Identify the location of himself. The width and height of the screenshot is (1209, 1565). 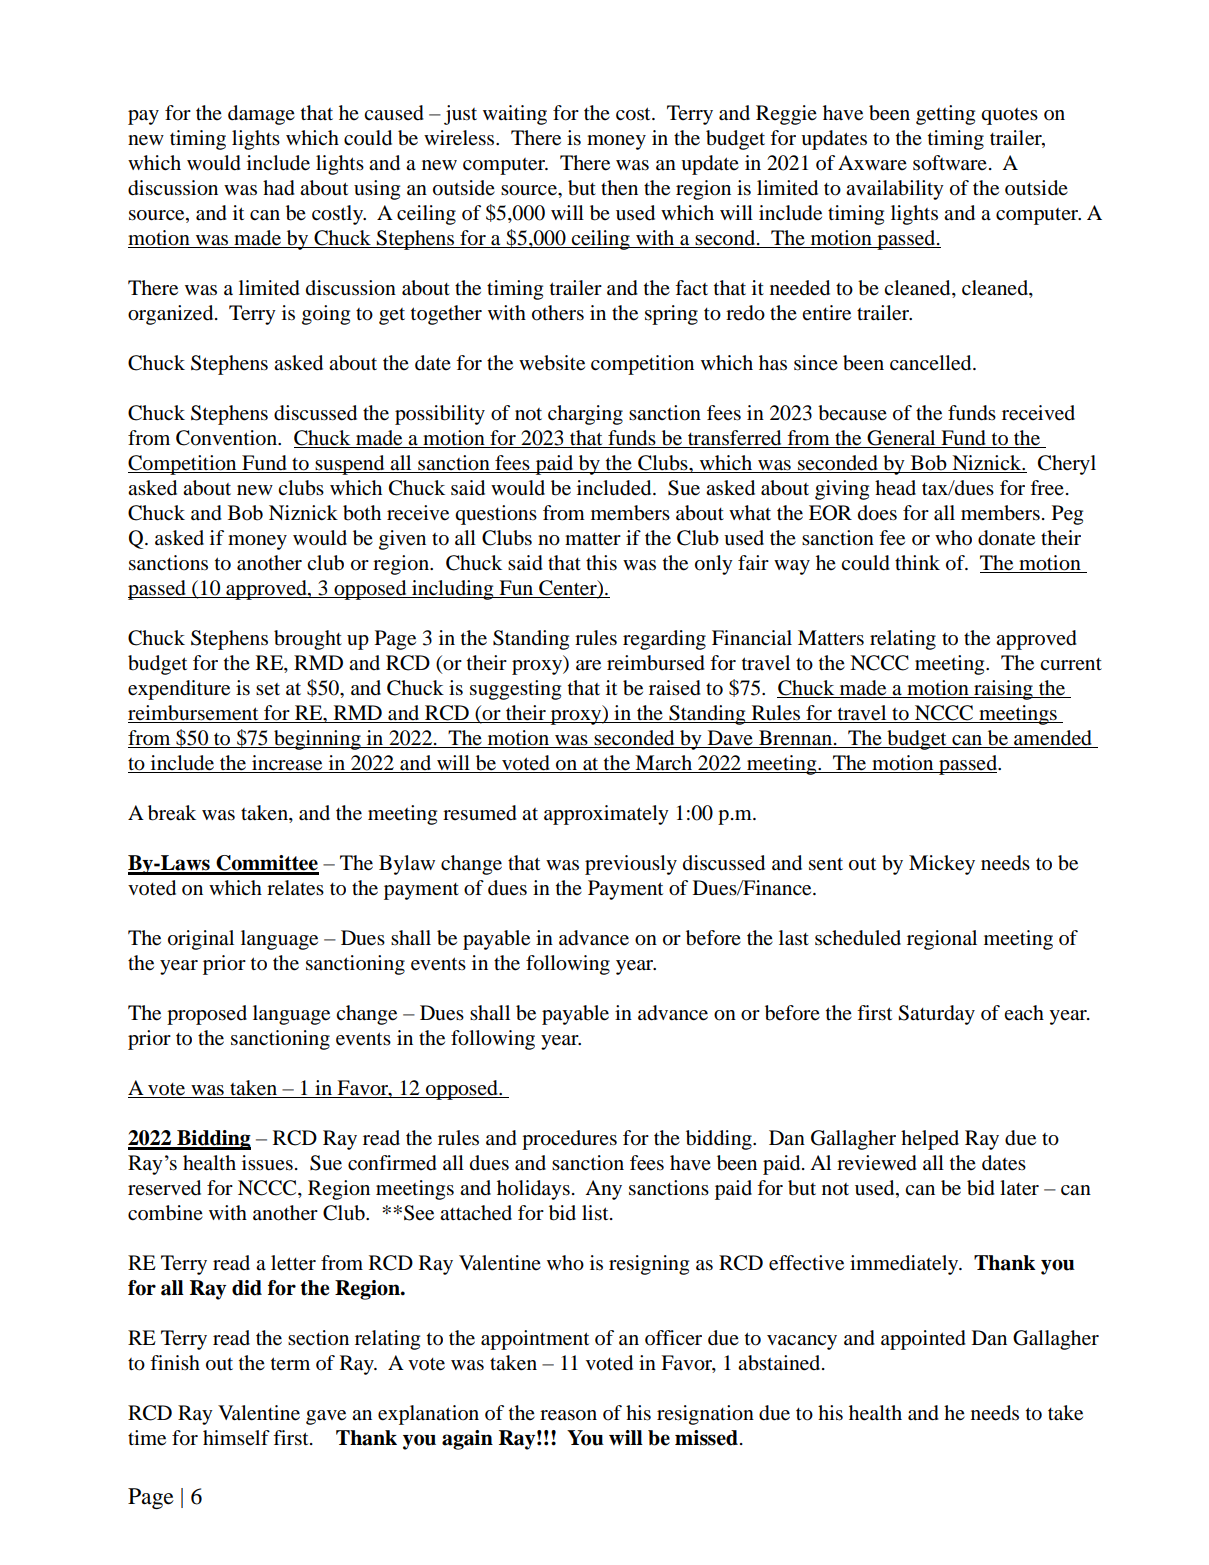
(236, 1437).
